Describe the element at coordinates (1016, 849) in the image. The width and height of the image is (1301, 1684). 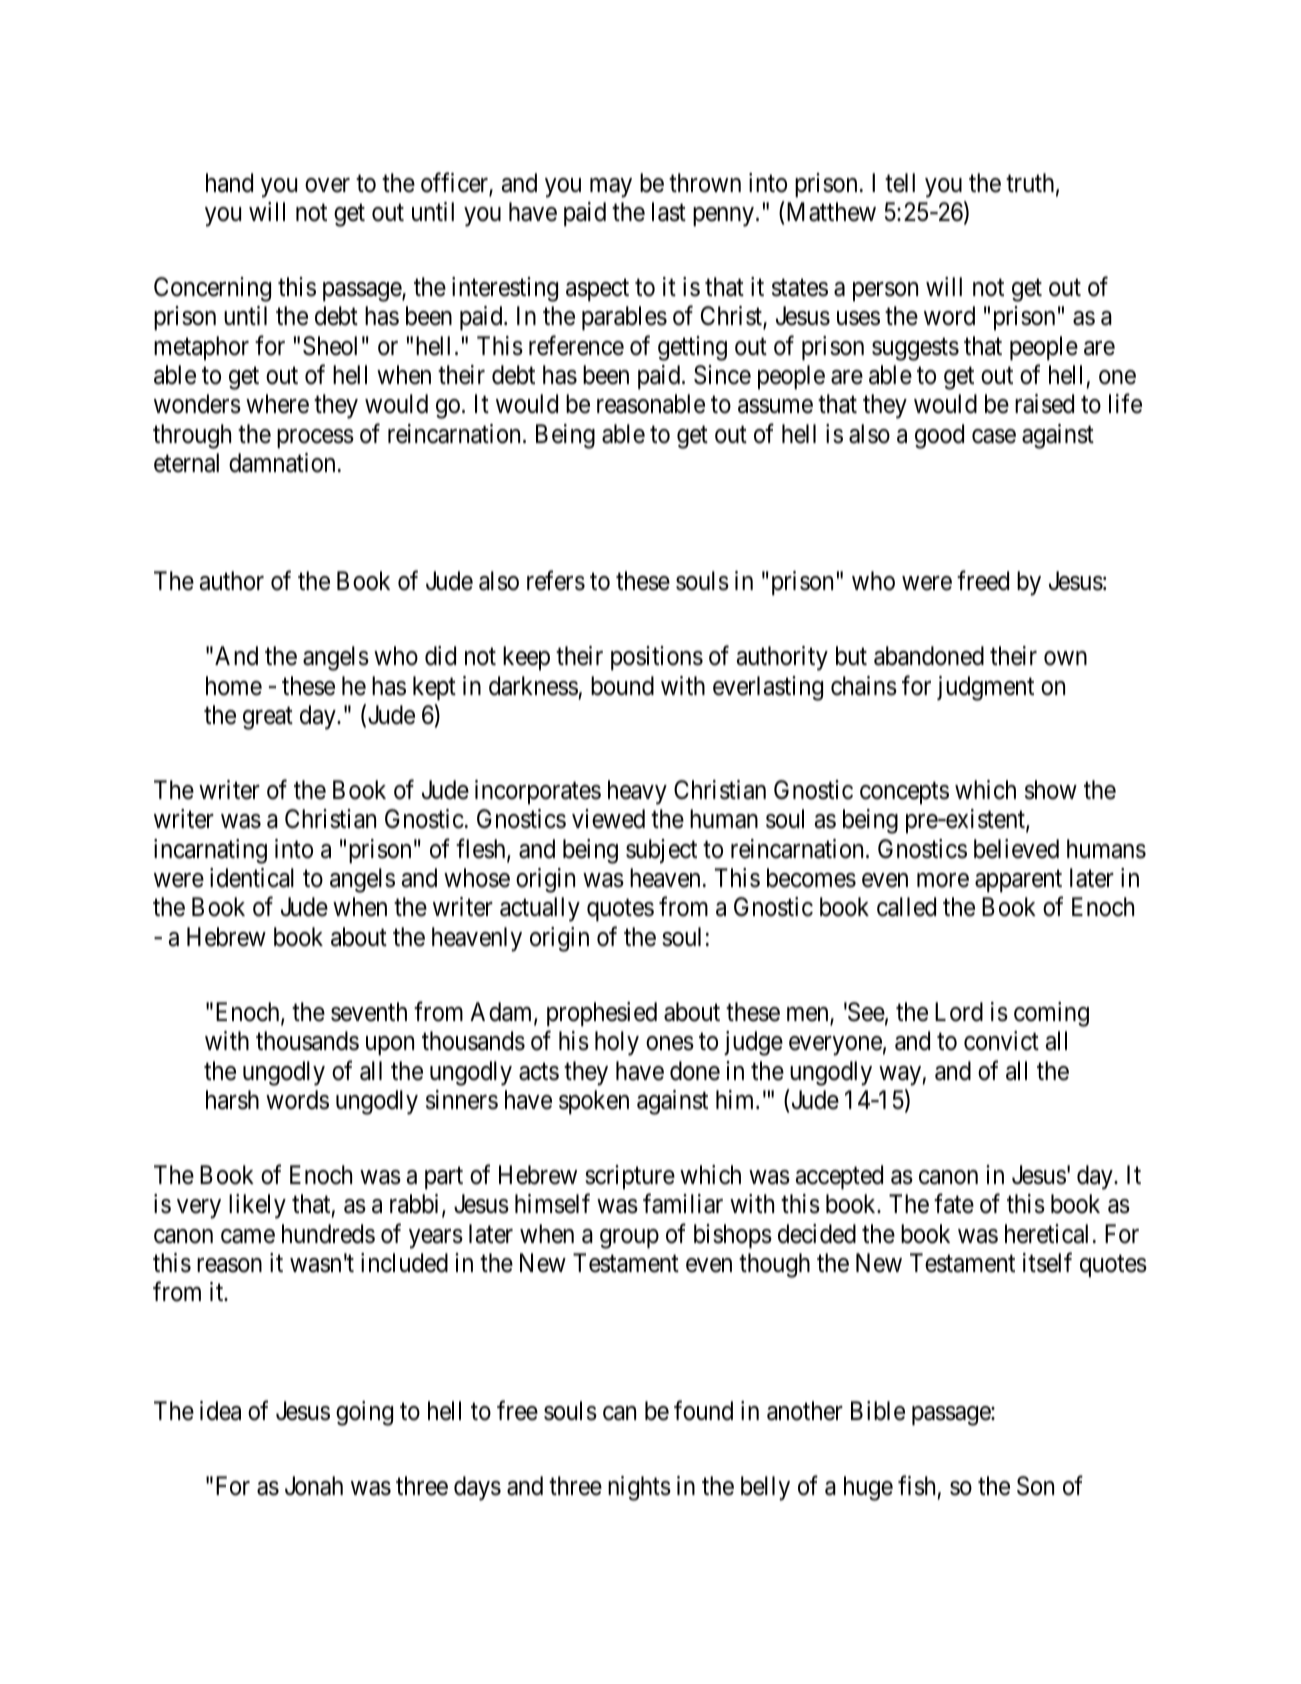
I see `believed` at that location.
